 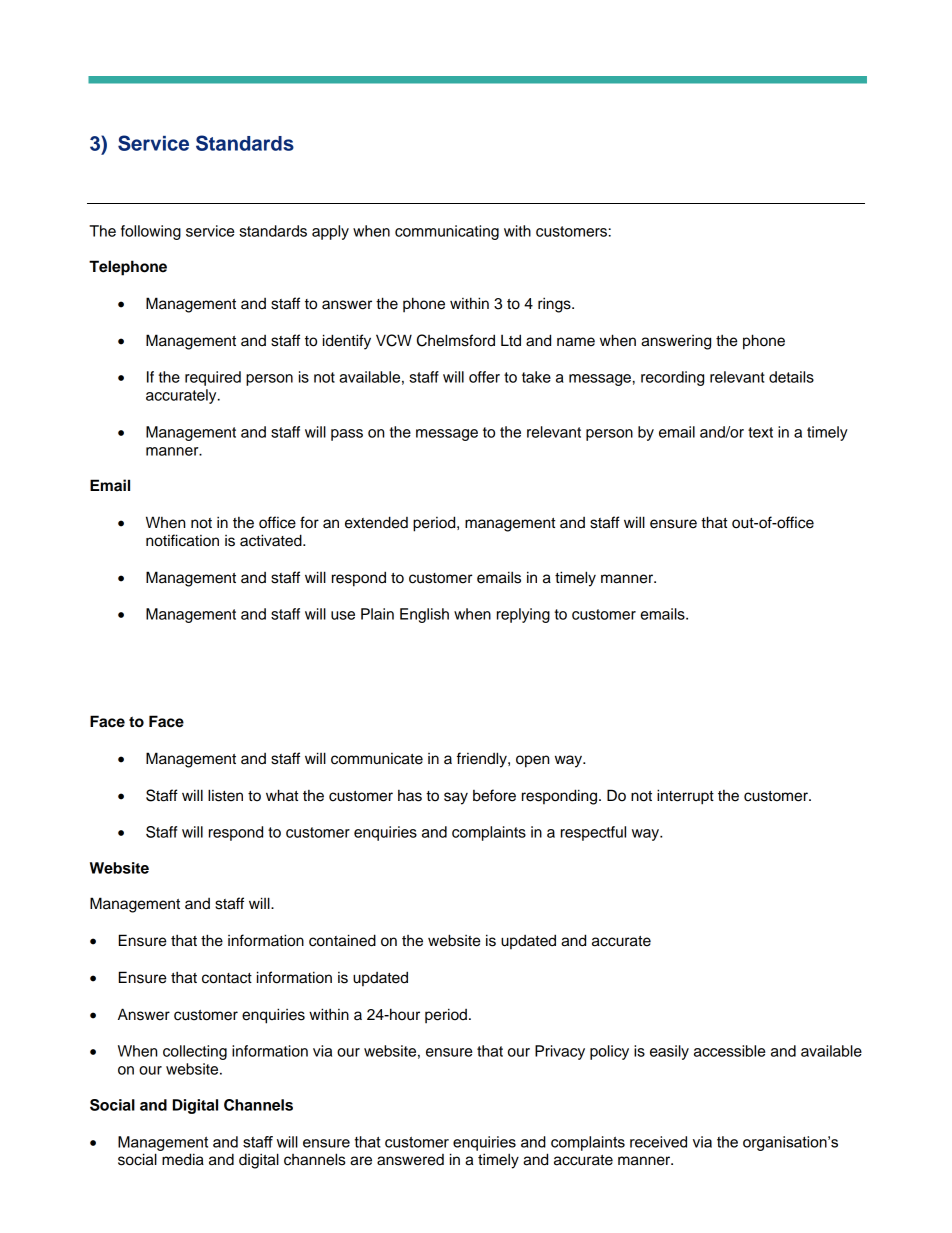 I want to click on offer, so click(x=484, y=377).
